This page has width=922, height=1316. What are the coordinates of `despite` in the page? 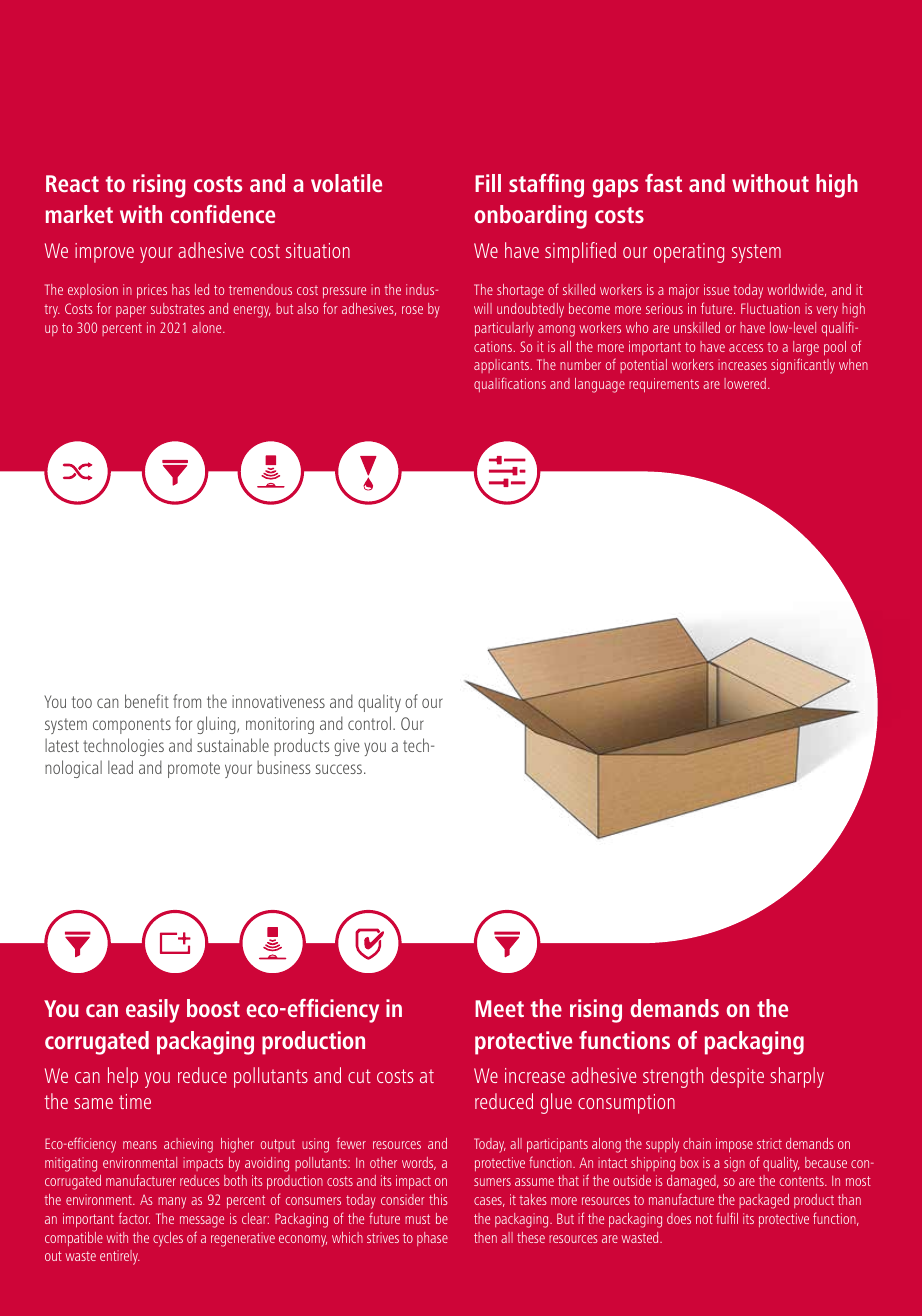 It's located at (737, 1077).
